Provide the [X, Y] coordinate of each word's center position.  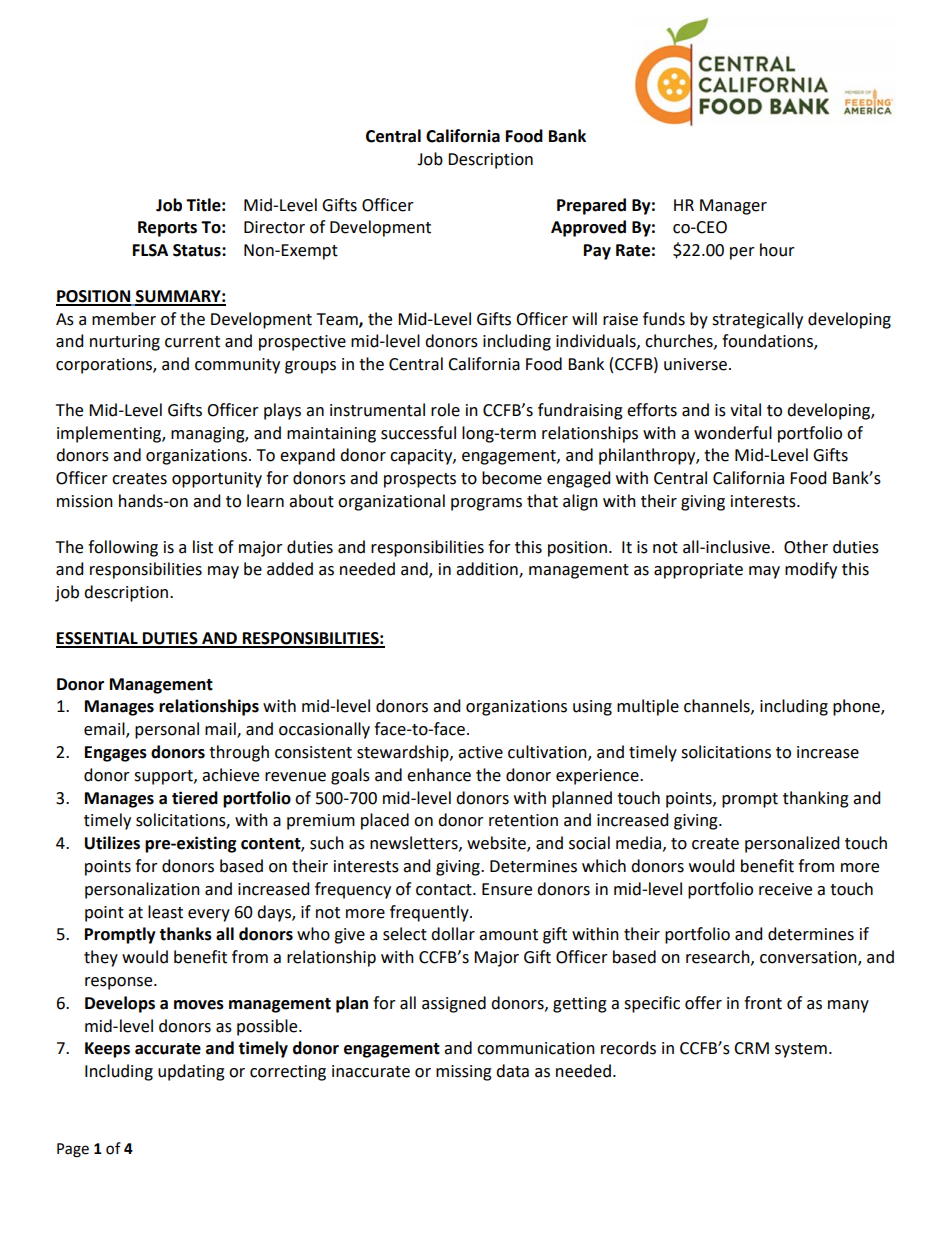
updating [191, 1072]
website [497, 844]
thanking [816, 799]
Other [806, 547]
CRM [751, 1048]
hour [777, 250]
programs [486, 504]
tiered [195, 798]
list [203, 547]
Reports [167, 229]
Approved [588, 228]
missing [464, 1073]
